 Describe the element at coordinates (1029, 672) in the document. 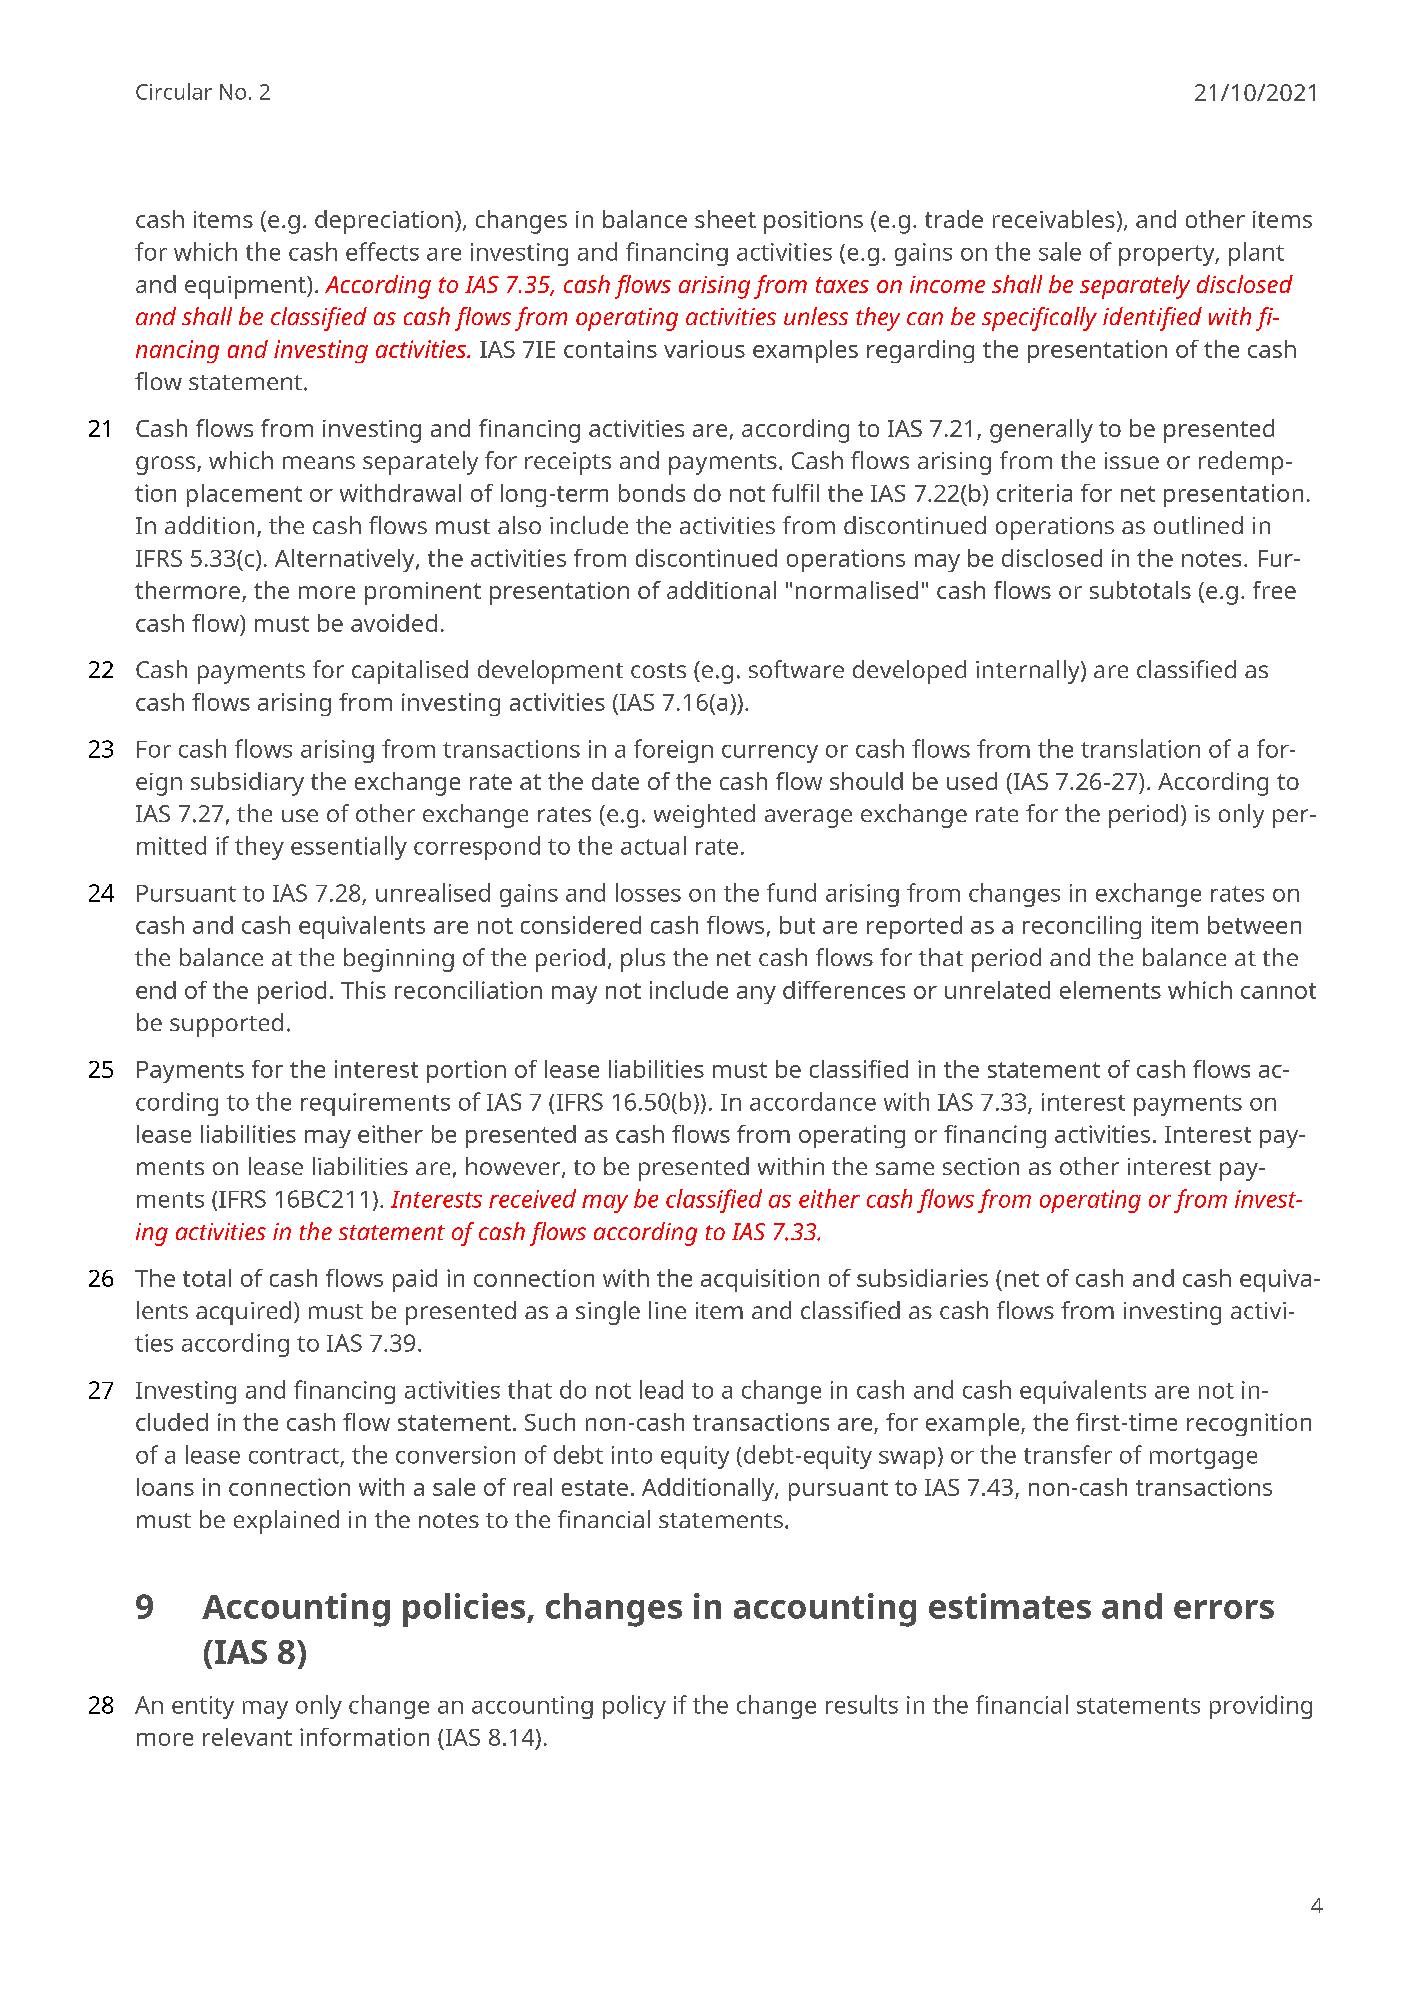

I see `internally` at that location.
